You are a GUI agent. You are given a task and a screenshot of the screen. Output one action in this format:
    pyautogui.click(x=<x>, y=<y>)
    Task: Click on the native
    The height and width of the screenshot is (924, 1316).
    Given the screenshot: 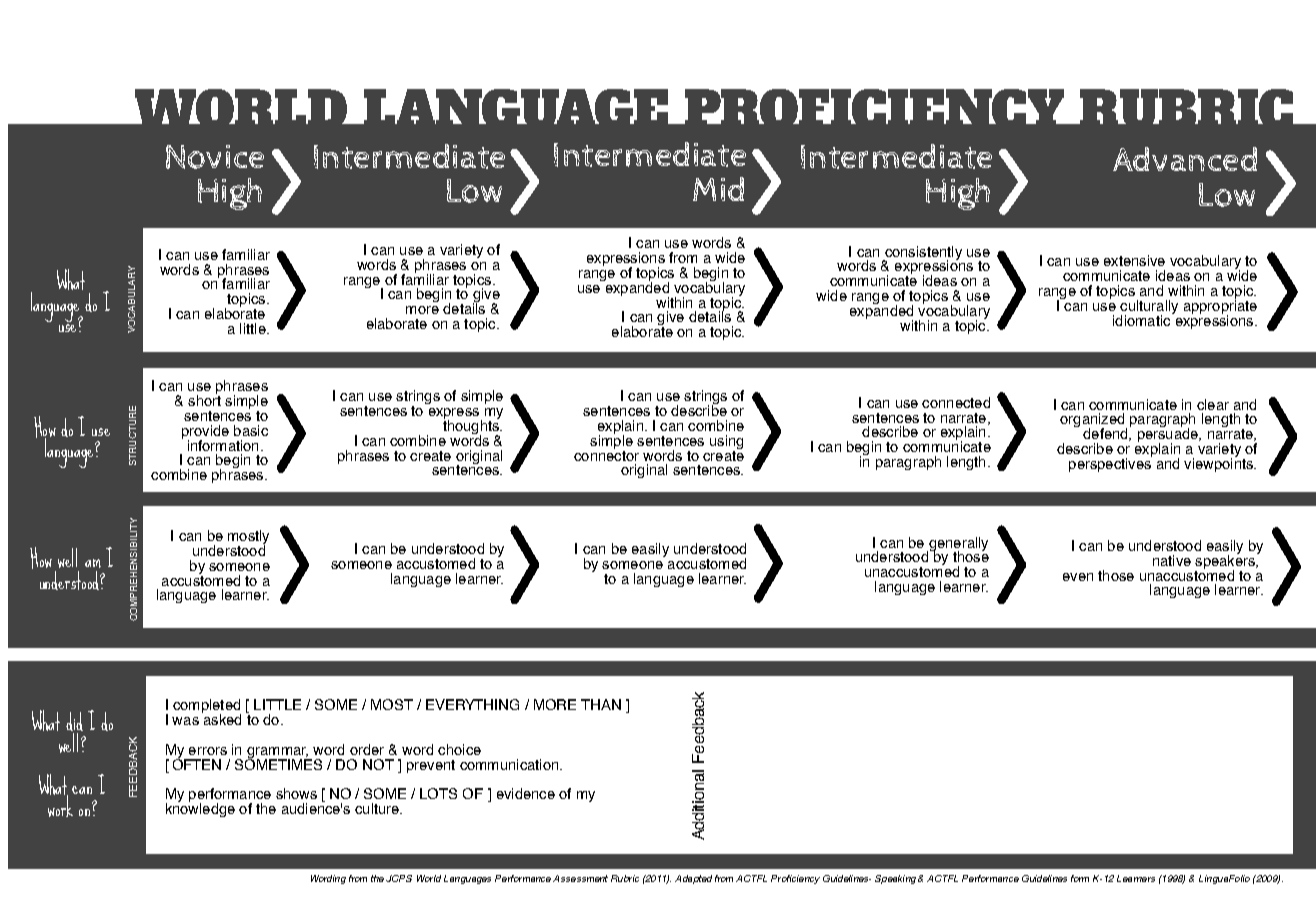 What is the action you would take?
    pyautogui.click(x=1172, y=560)
